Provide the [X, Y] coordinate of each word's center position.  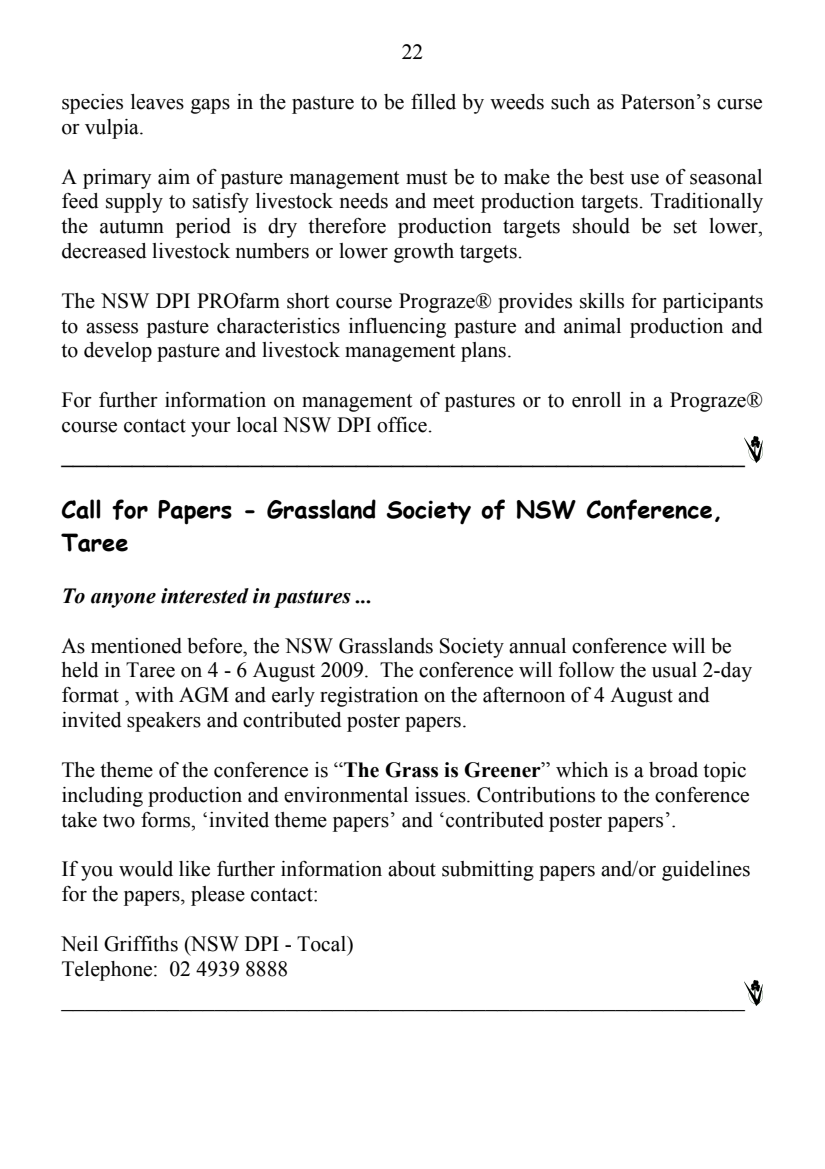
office [402, 425]
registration [369, 697]
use [644, 179]
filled [433, 102]
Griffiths [141, 944]
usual [674, 670]
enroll [596, 400]
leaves [157, 102]
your [211, 429]
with [154, 695]
